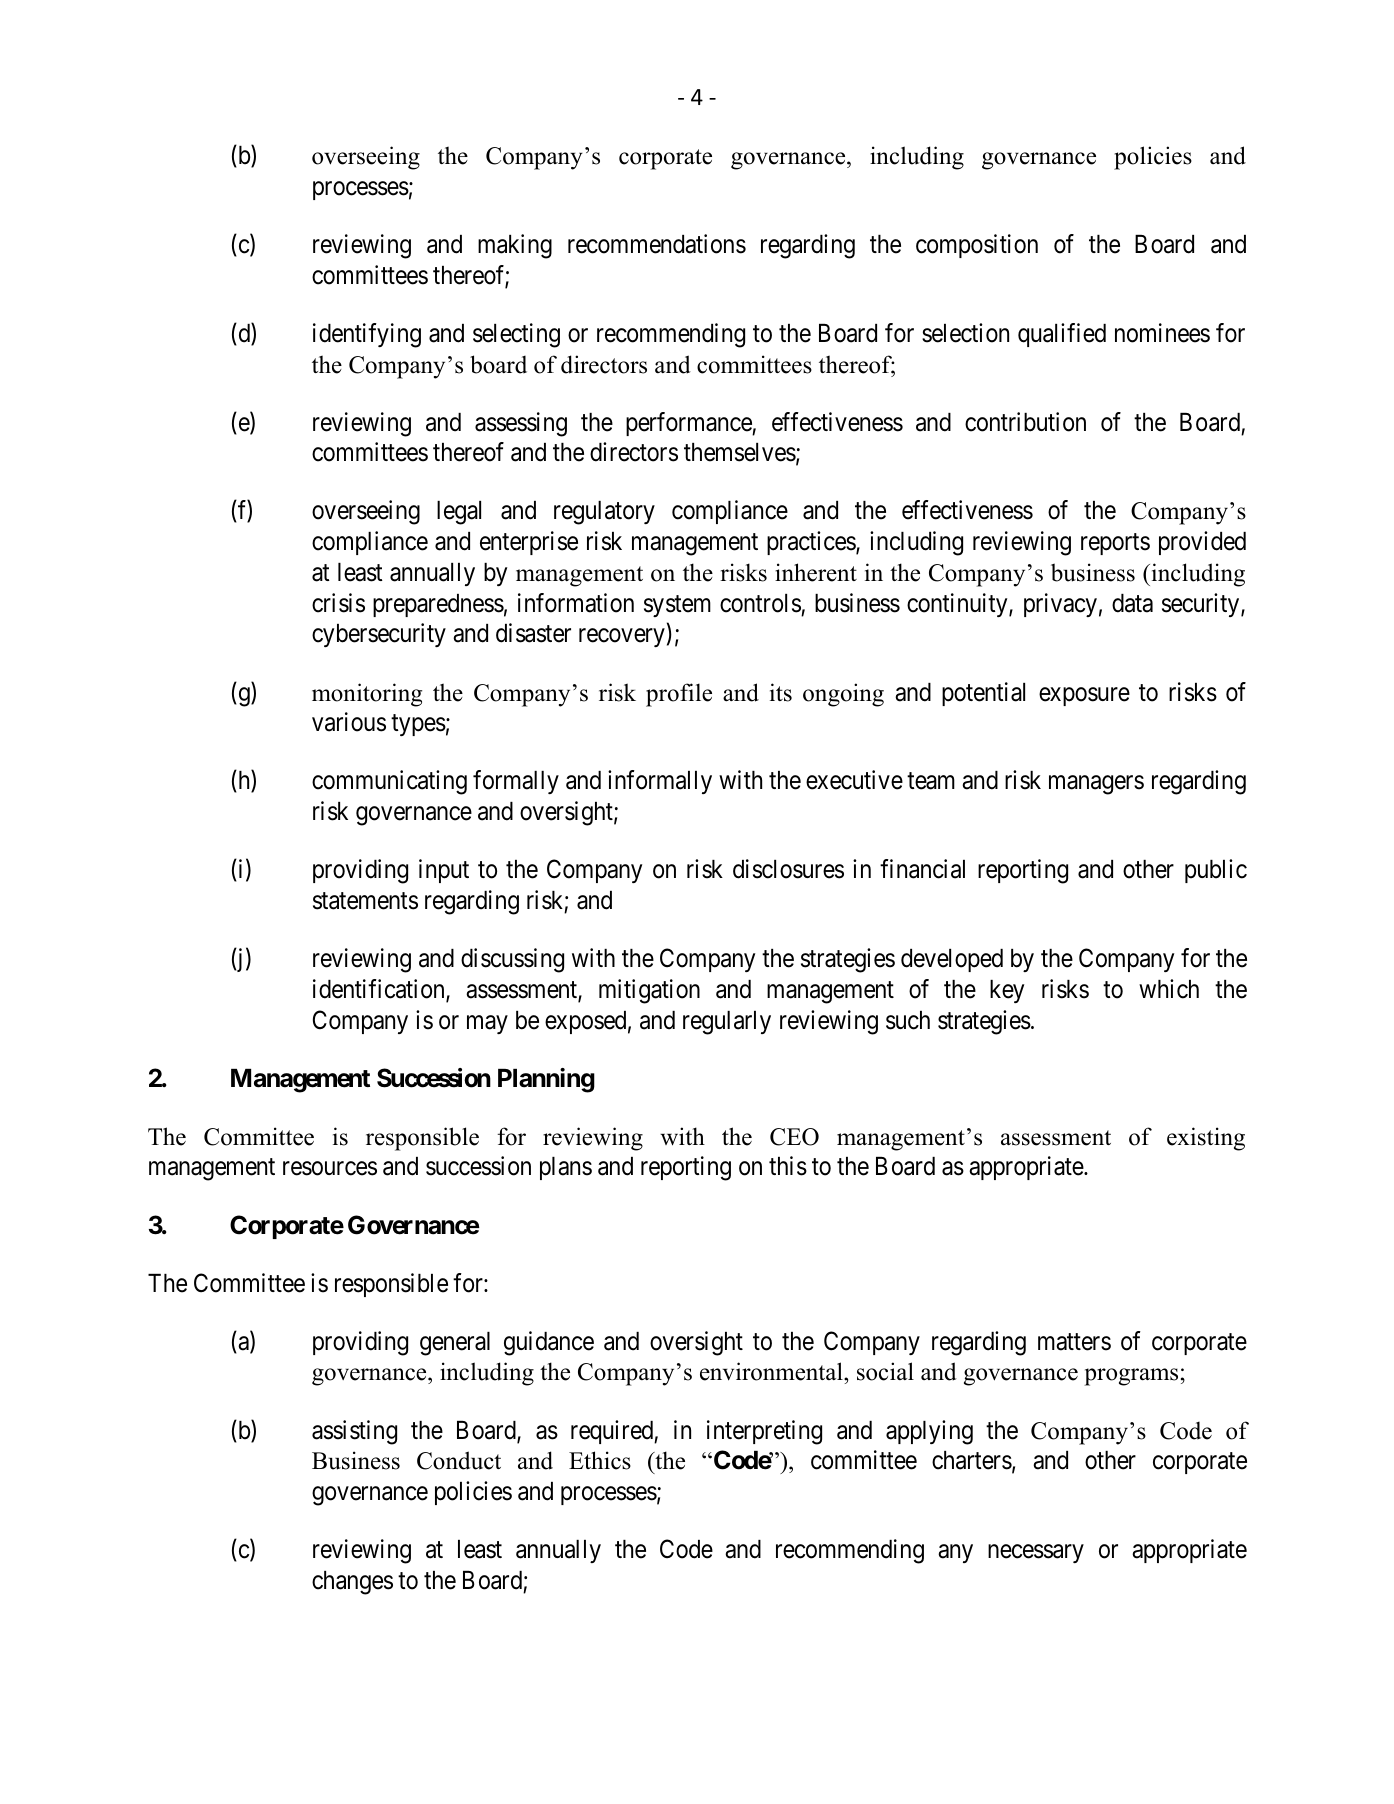 The image size is (1394, 1804). Describe the element at coordinates (444, 871) in the document. I see `input` at that location.
